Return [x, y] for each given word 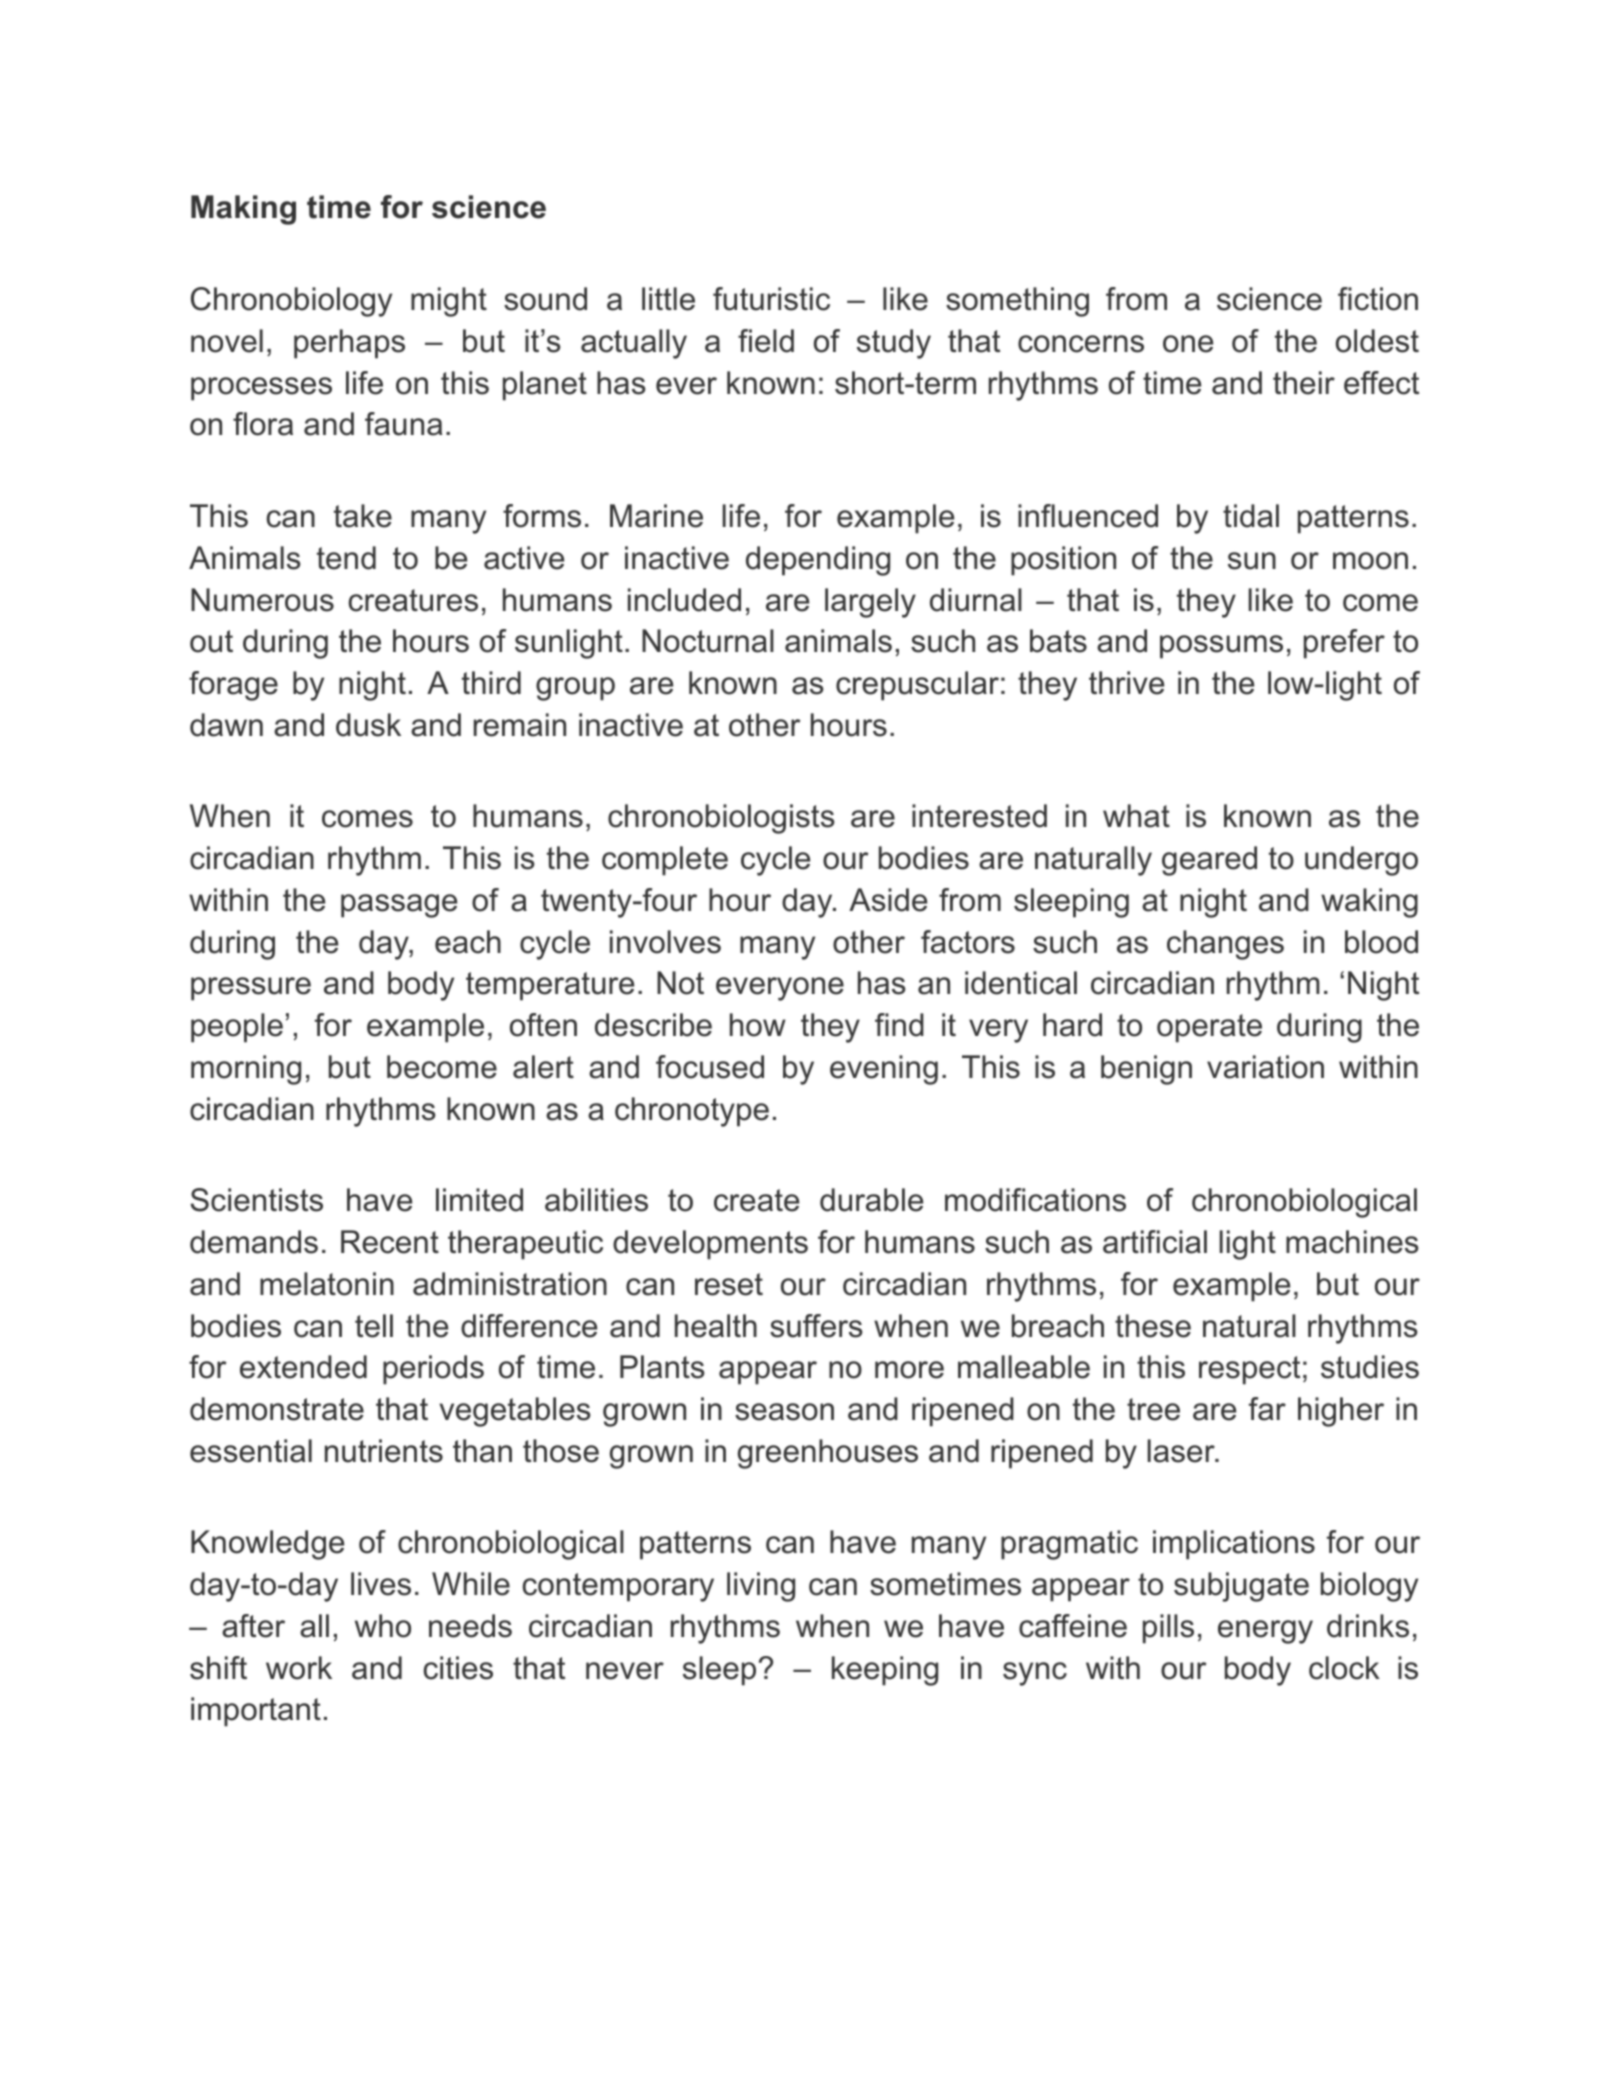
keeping [885, 1671]
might [449, 302]
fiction [1378, 299]
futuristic [771, 299]
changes [1225, 945]
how [758, 1025]
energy [1265, 1632]
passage [399, 906]
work [299, 1668]
